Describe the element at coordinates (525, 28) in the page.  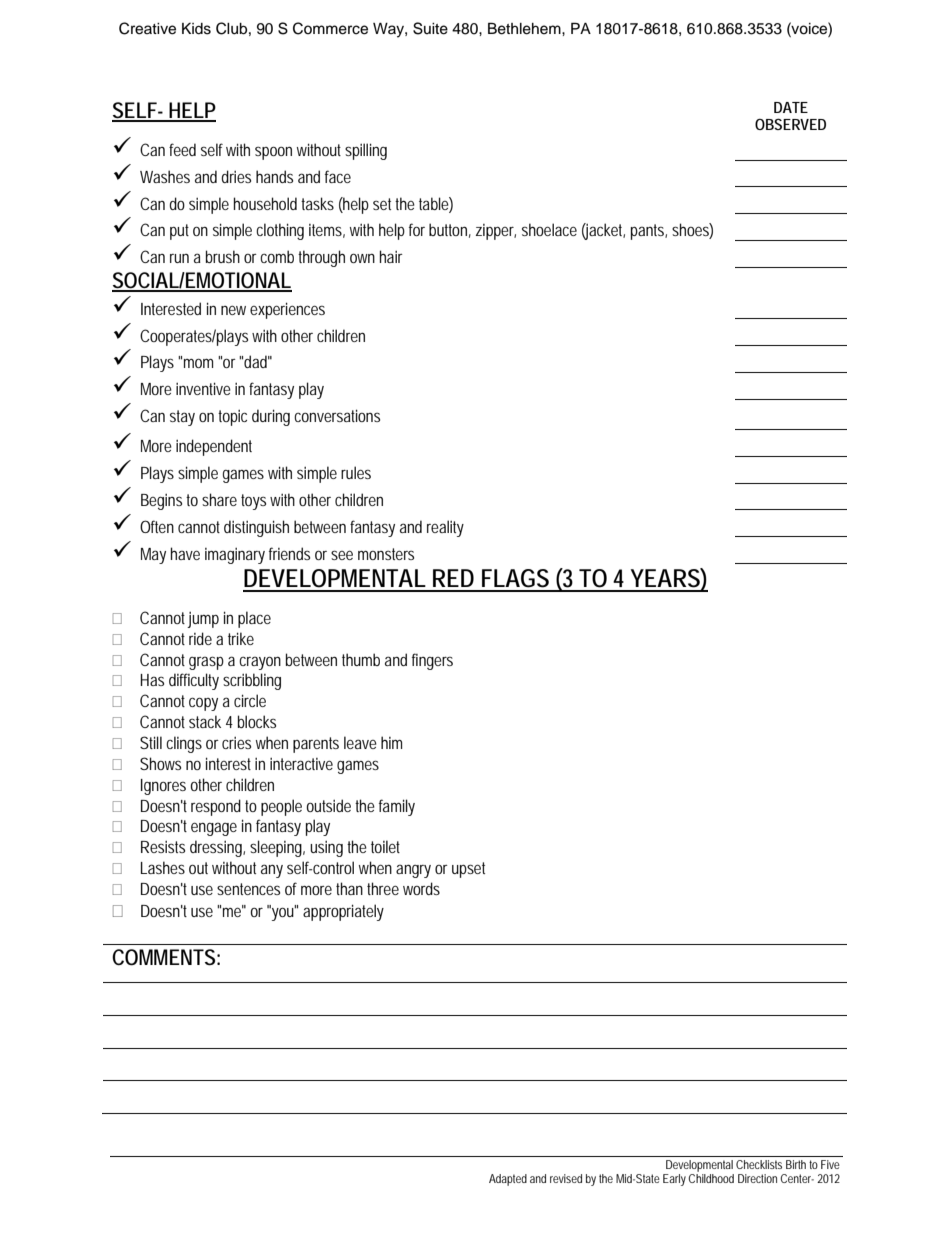
I see `Bethlehem` at that location.
